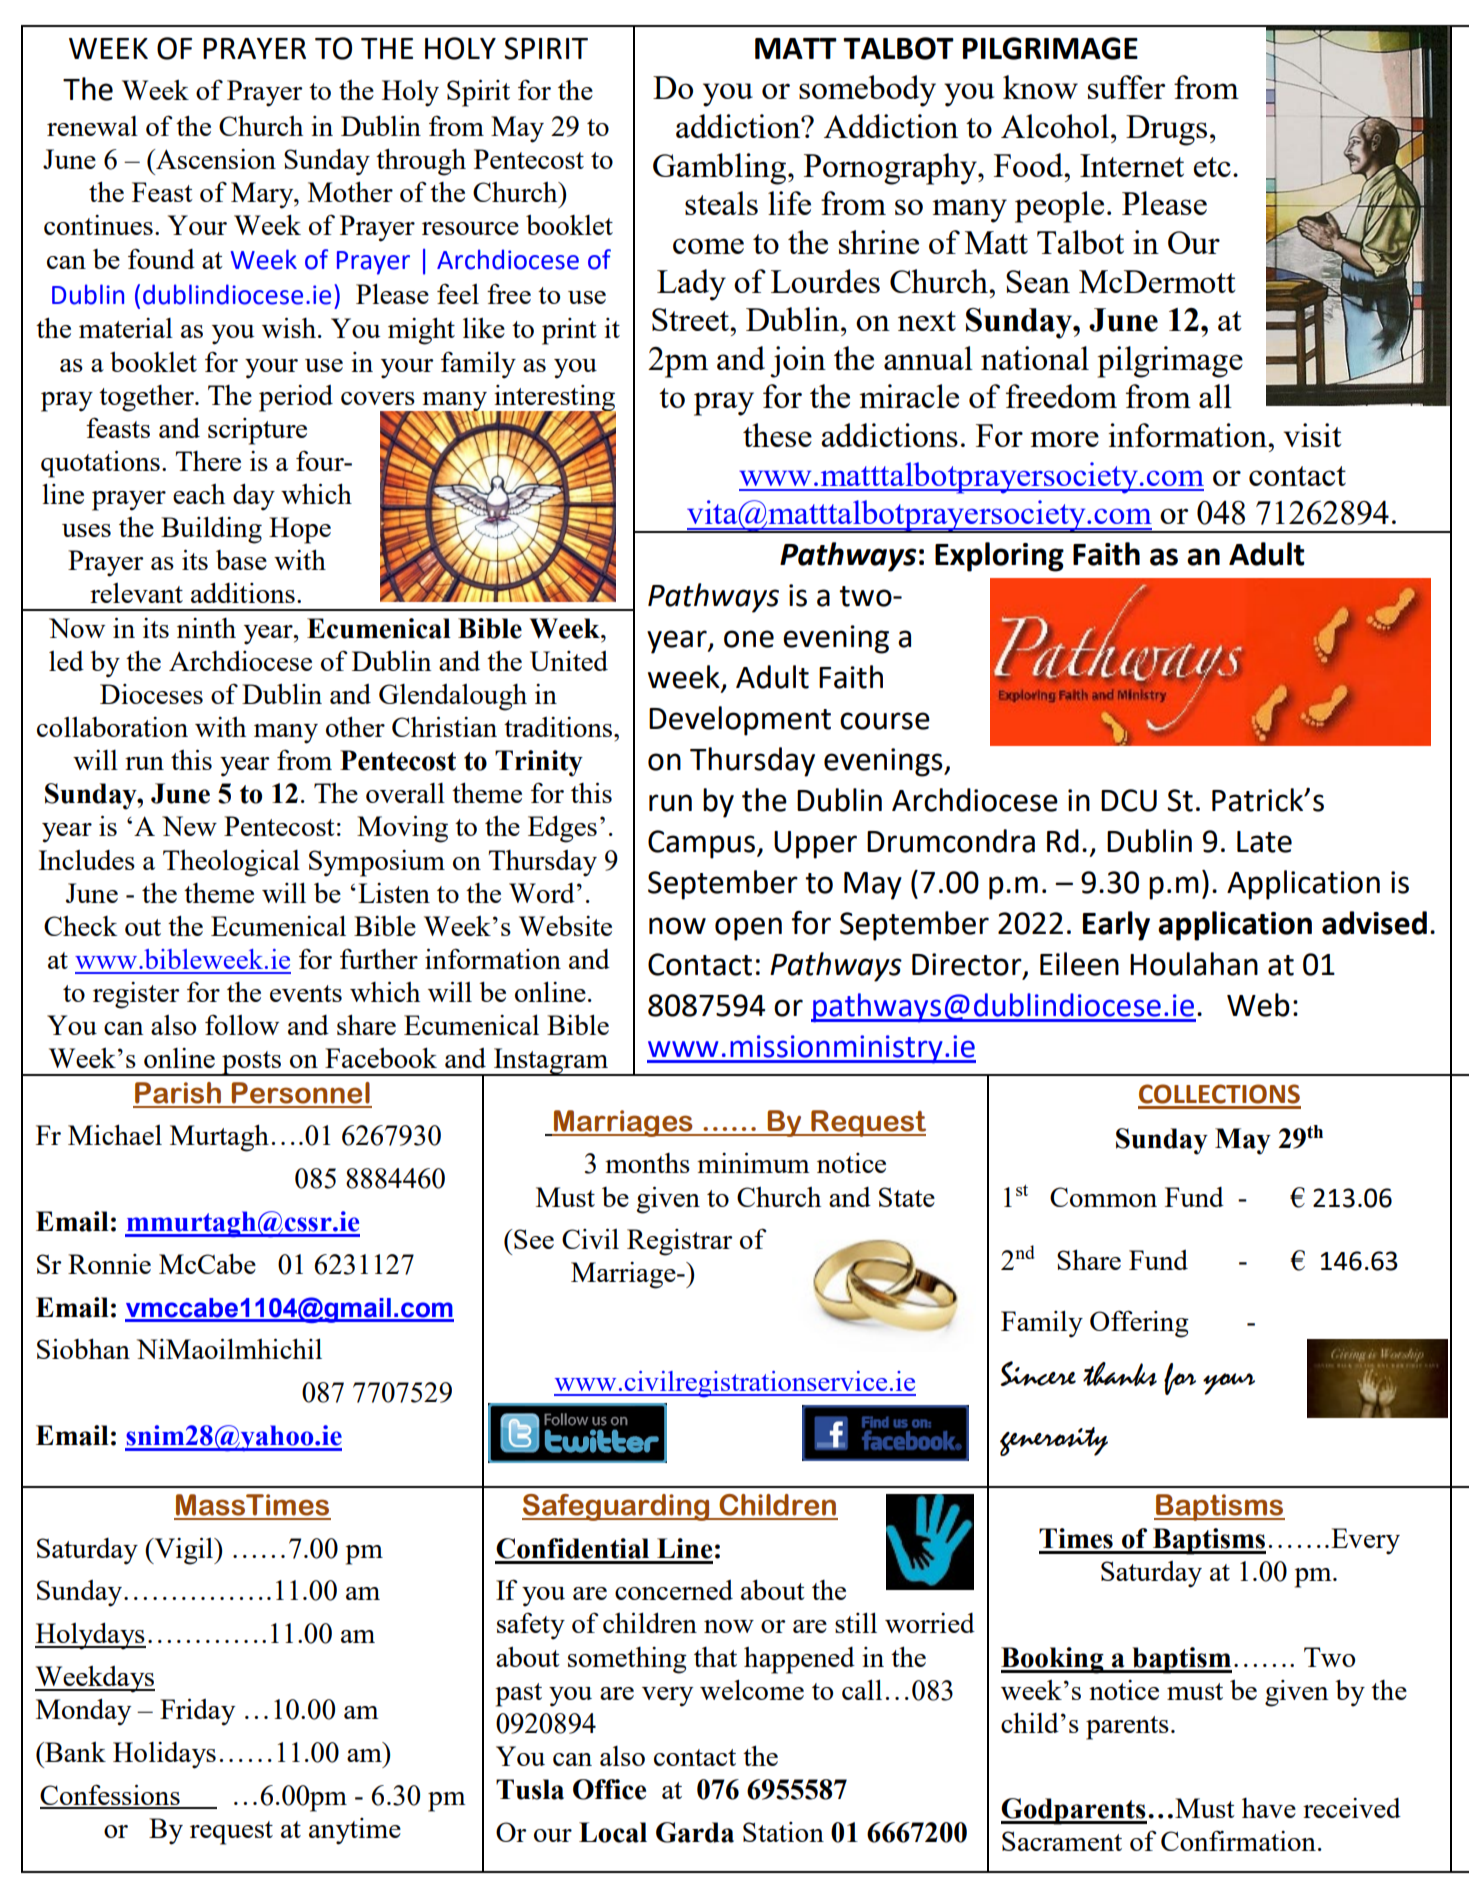 The height and width of the document is (1901, 1469). Describe the element at coordinates (215, 159) in the document. I see `Ascension` at that location.
